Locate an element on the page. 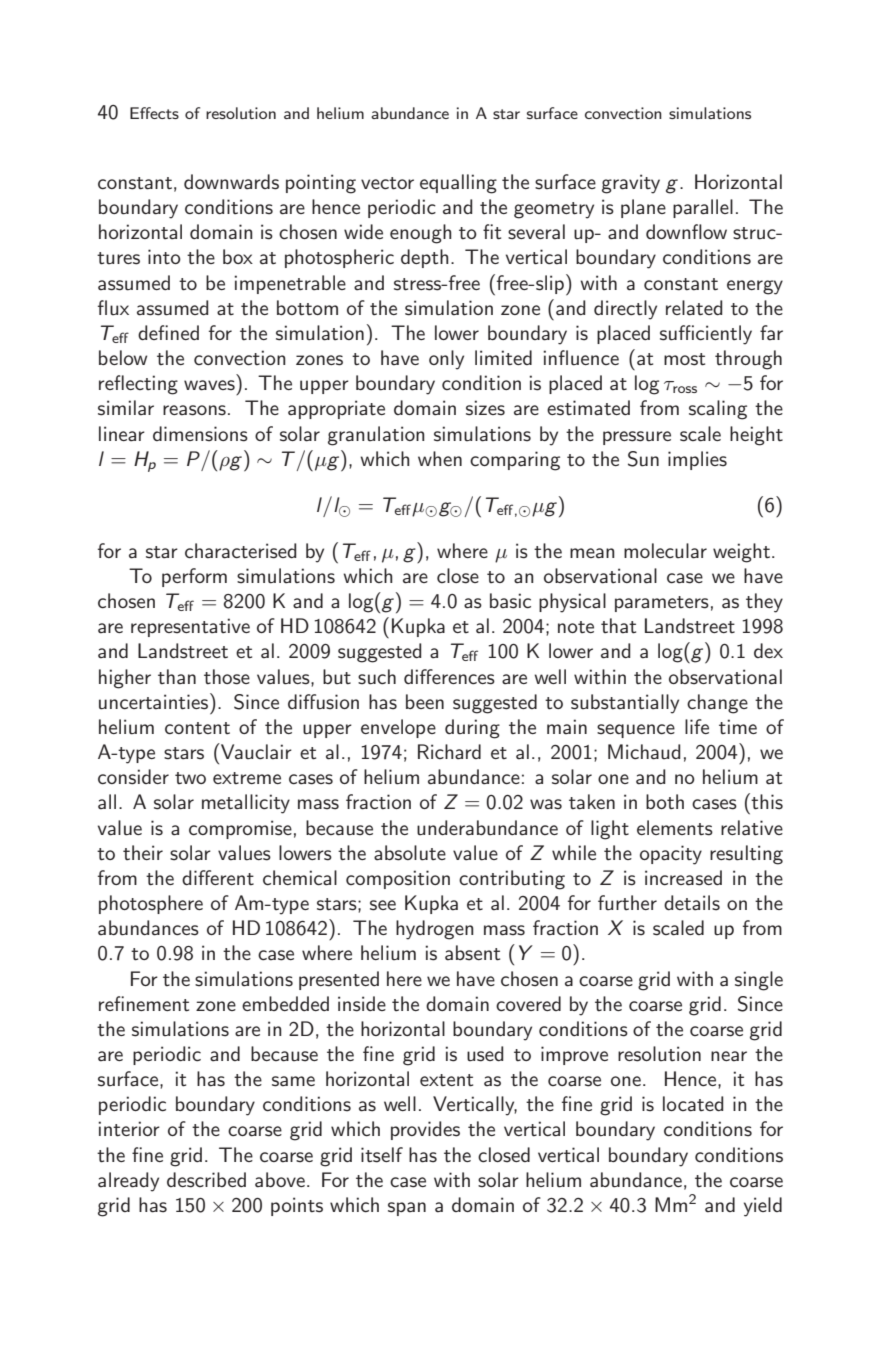 This page has width=894, height=1372. when is located at coordinates (440, 458).
